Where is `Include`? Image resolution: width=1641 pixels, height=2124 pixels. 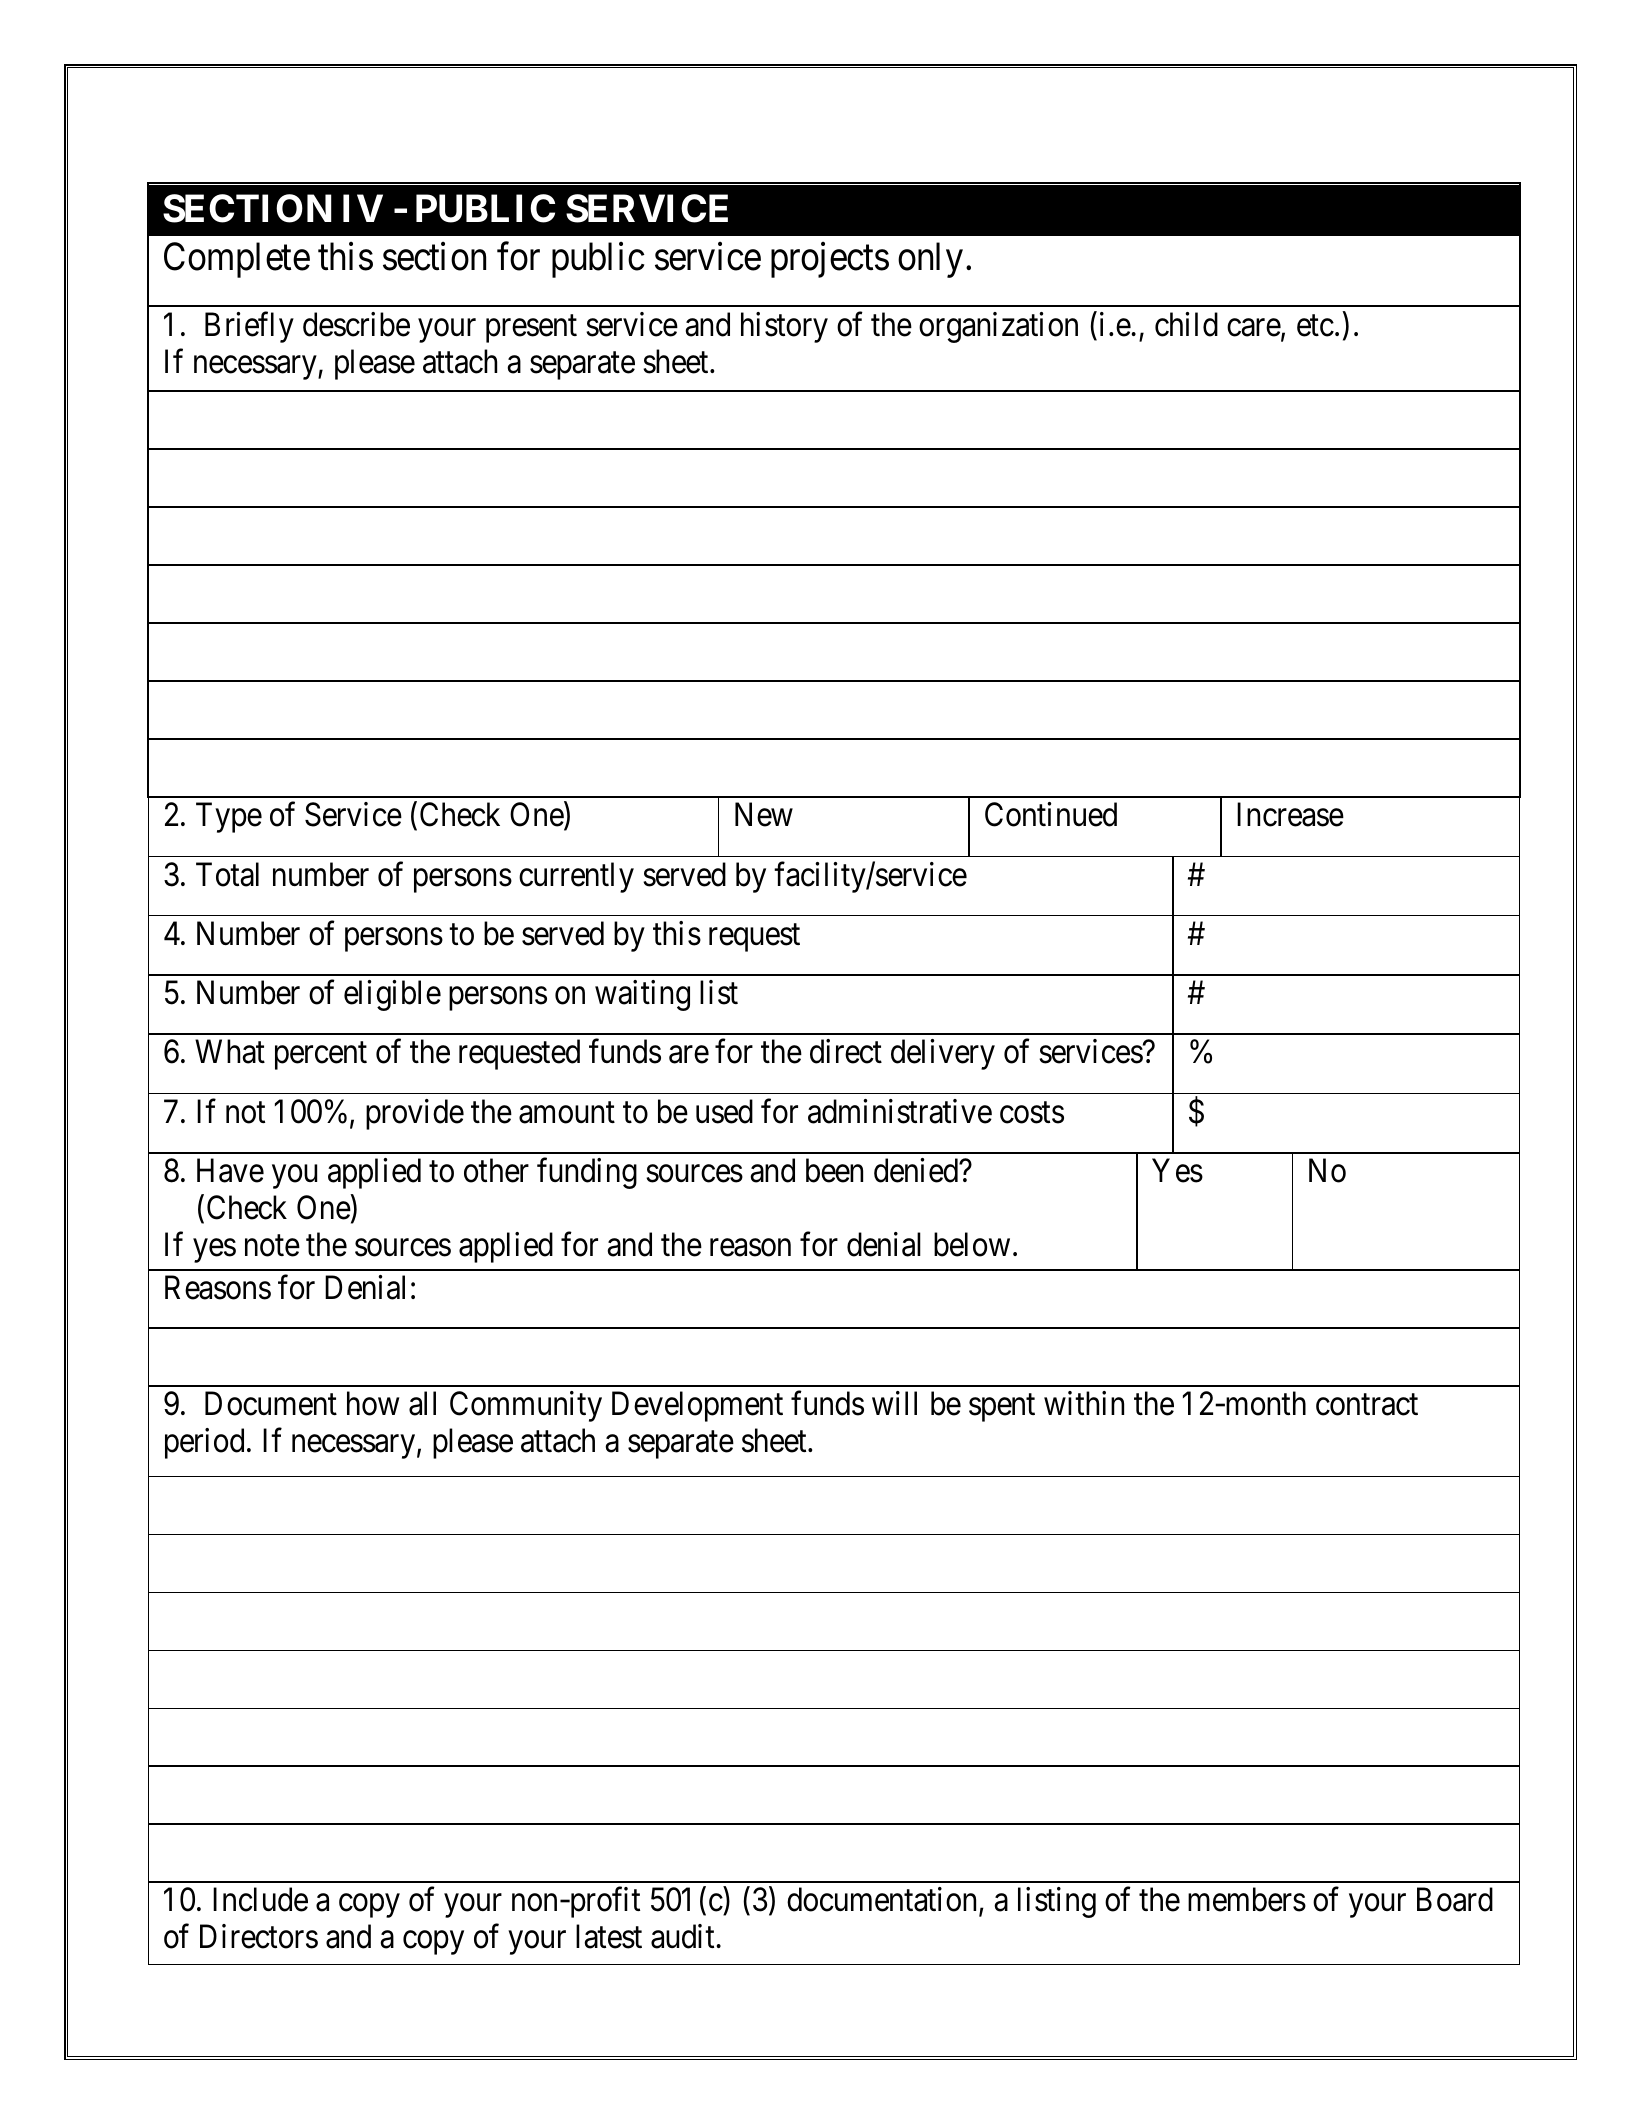 Include is located at coordinates (260, 1899).
